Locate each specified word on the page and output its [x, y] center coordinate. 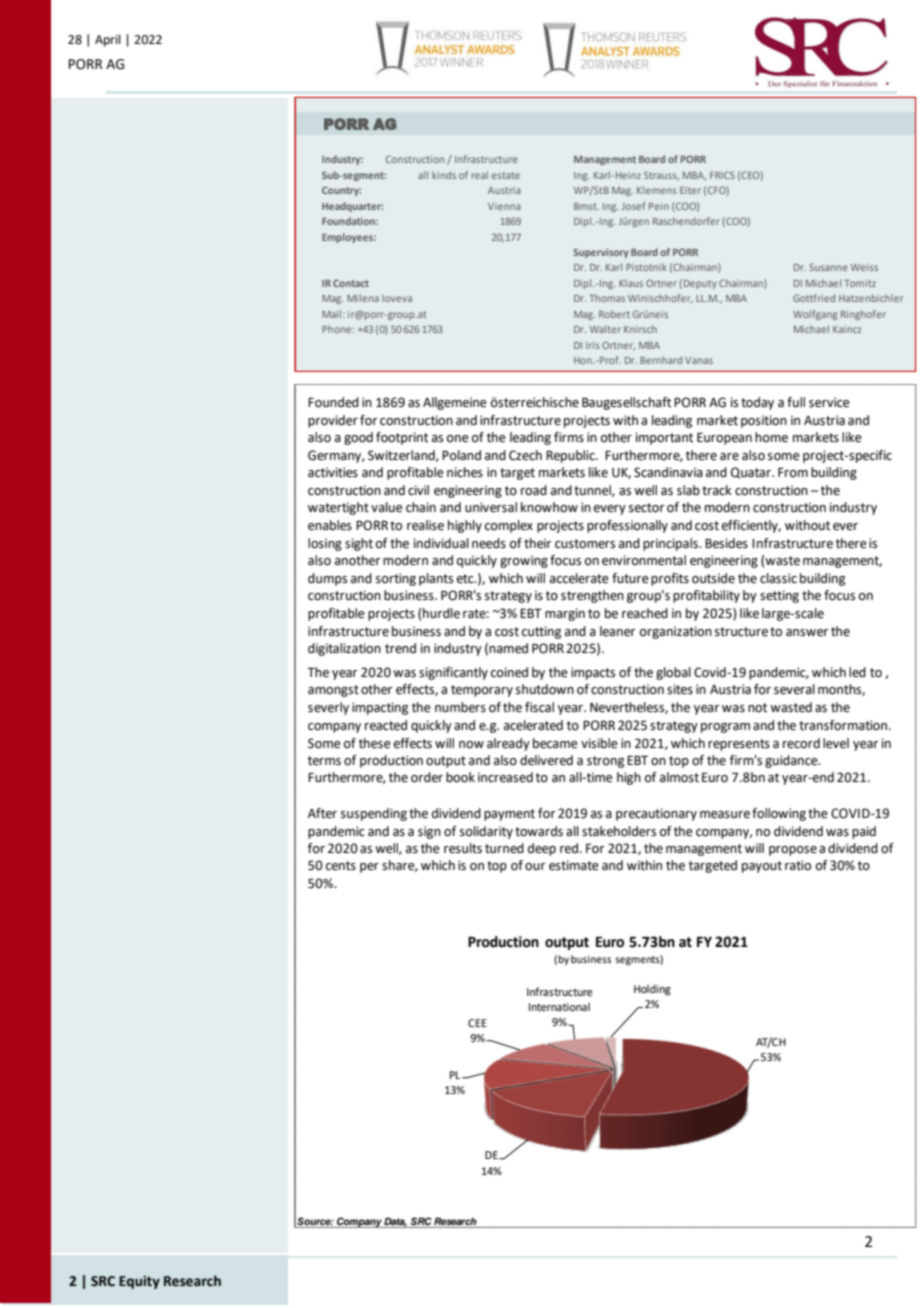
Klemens [657, 190]
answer [807, 633]
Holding [652, 990]
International [559, 1007]
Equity [139, 1282]
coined [509, 672]
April [108, 40]
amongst [333, 691]
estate [506, 175]
